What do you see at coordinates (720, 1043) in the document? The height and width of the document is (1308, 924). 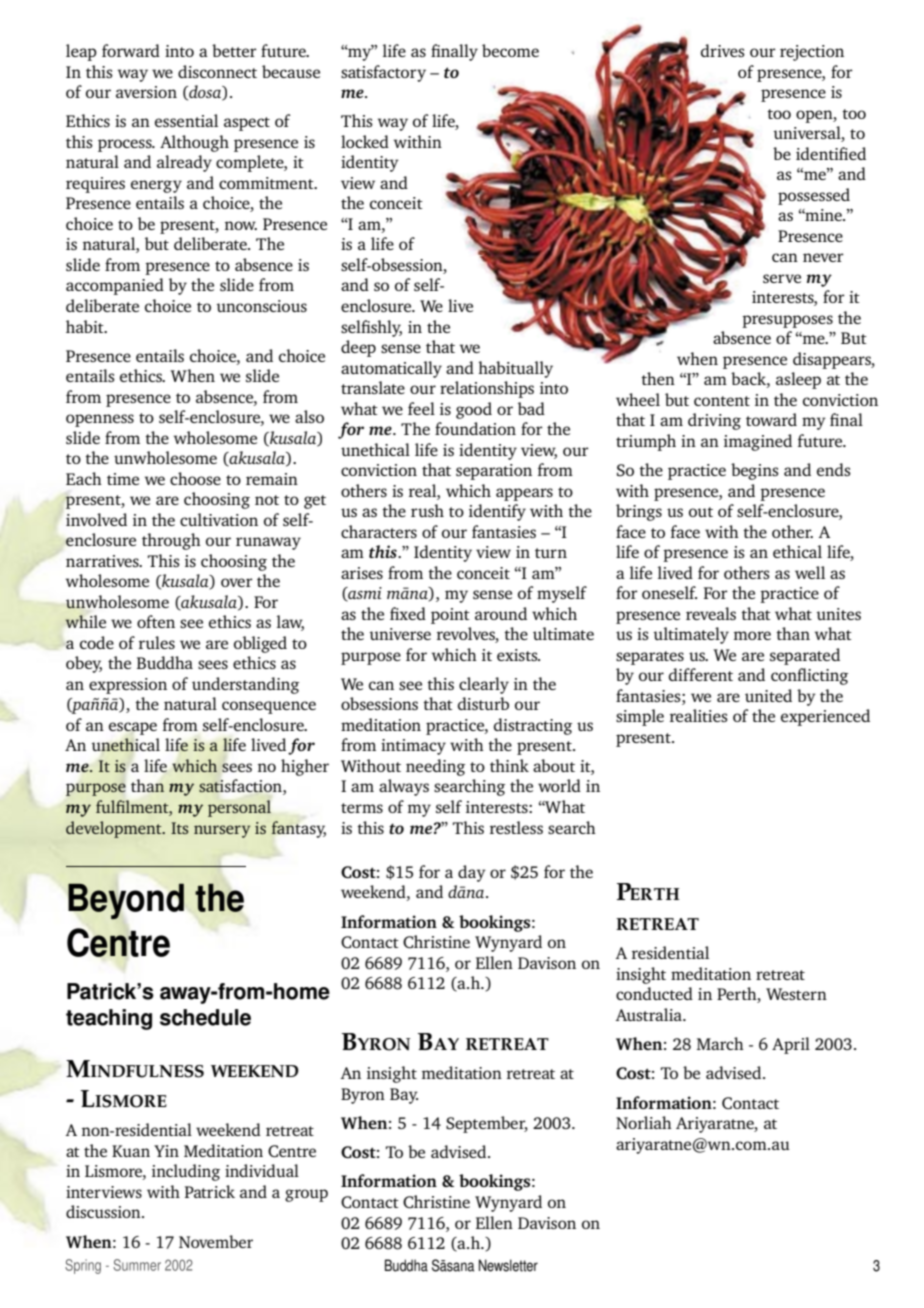 I see `March` at bounding box center [720, 1043].
